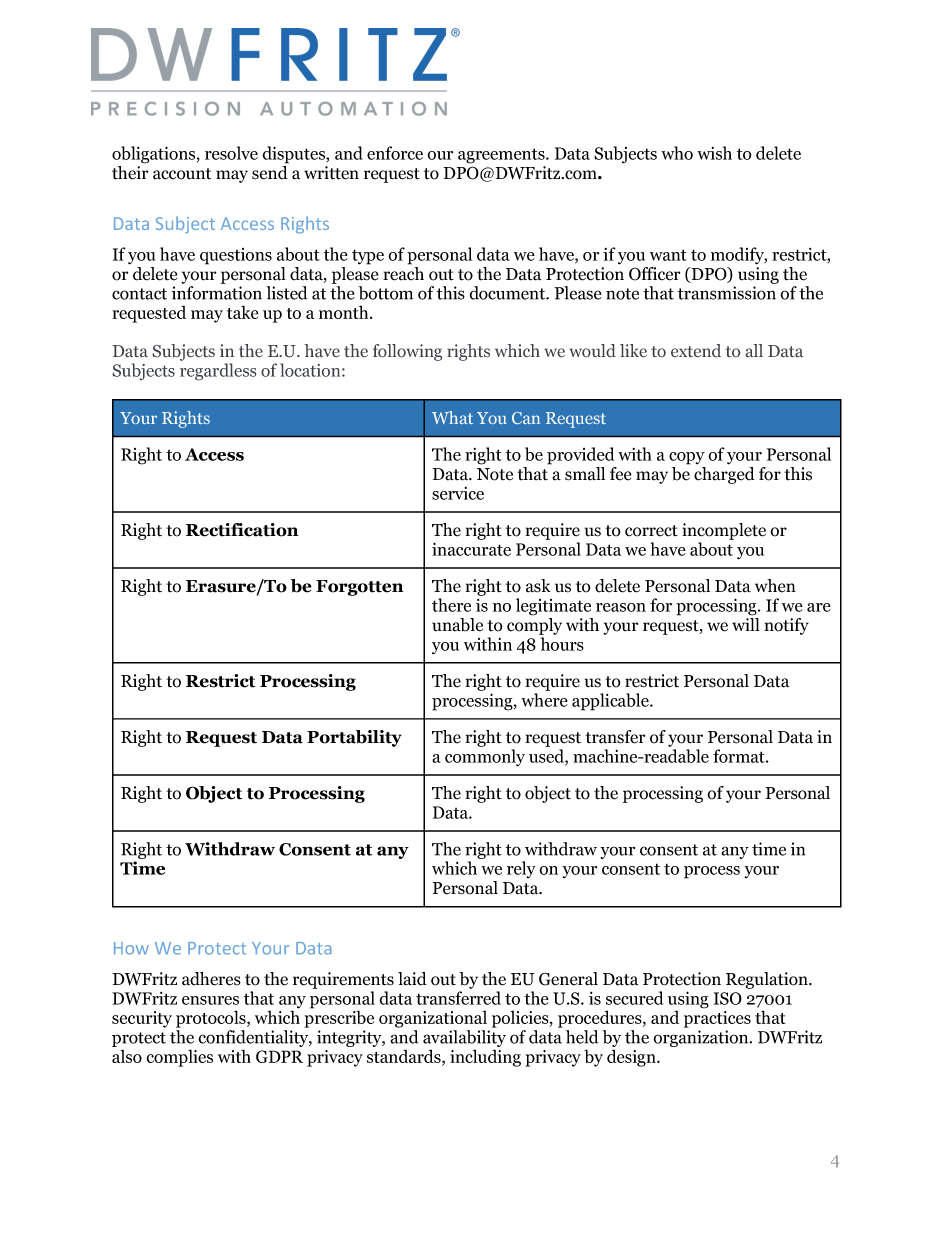 This screenshot has height=1233, width=952. Describe the element at coordinates (724, 475) in the screenshot. I see `charged` at that location.
